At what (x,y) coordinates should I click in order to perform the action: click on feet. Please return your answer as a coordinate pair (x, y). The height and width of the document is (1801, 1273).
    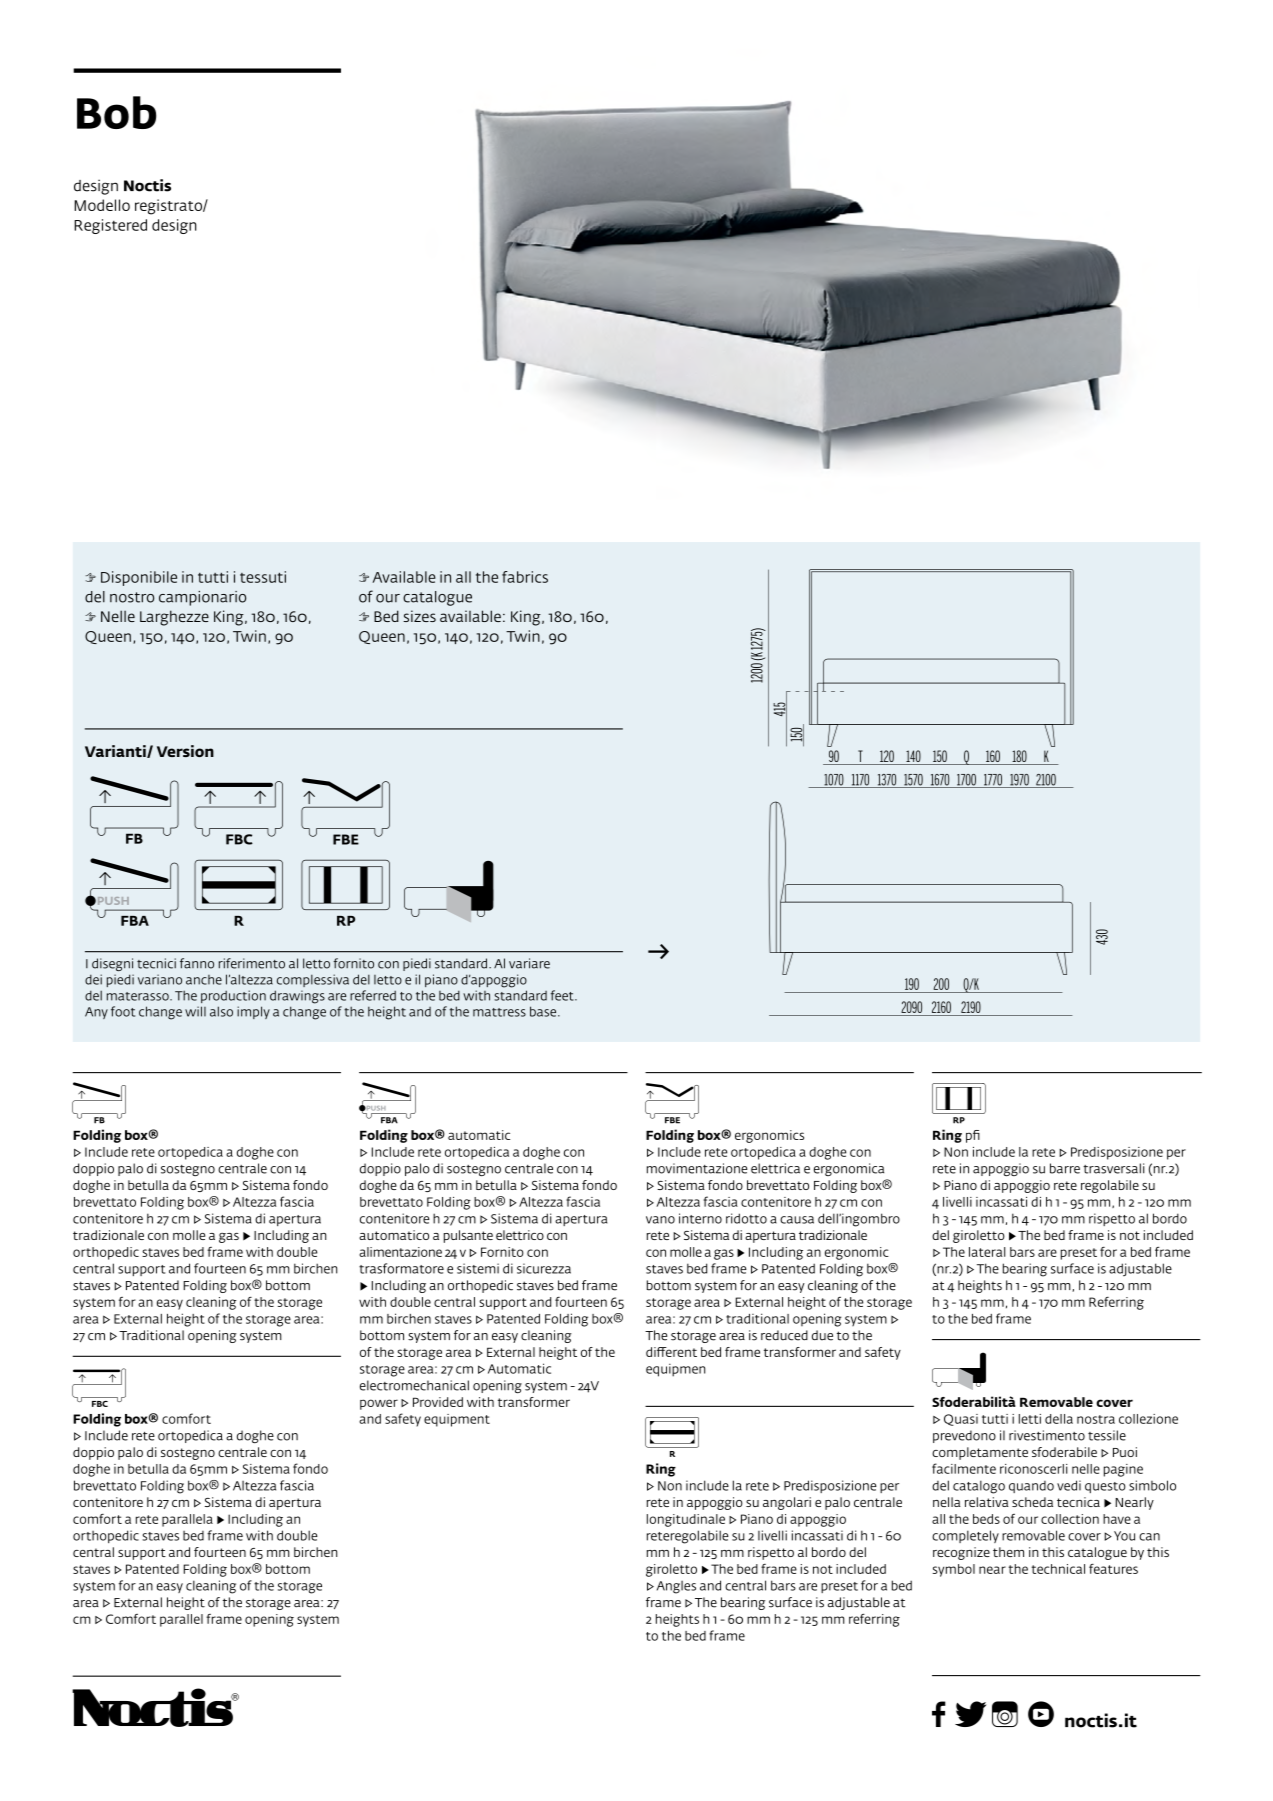
    Looking at the image, I should click on (563, 995).
